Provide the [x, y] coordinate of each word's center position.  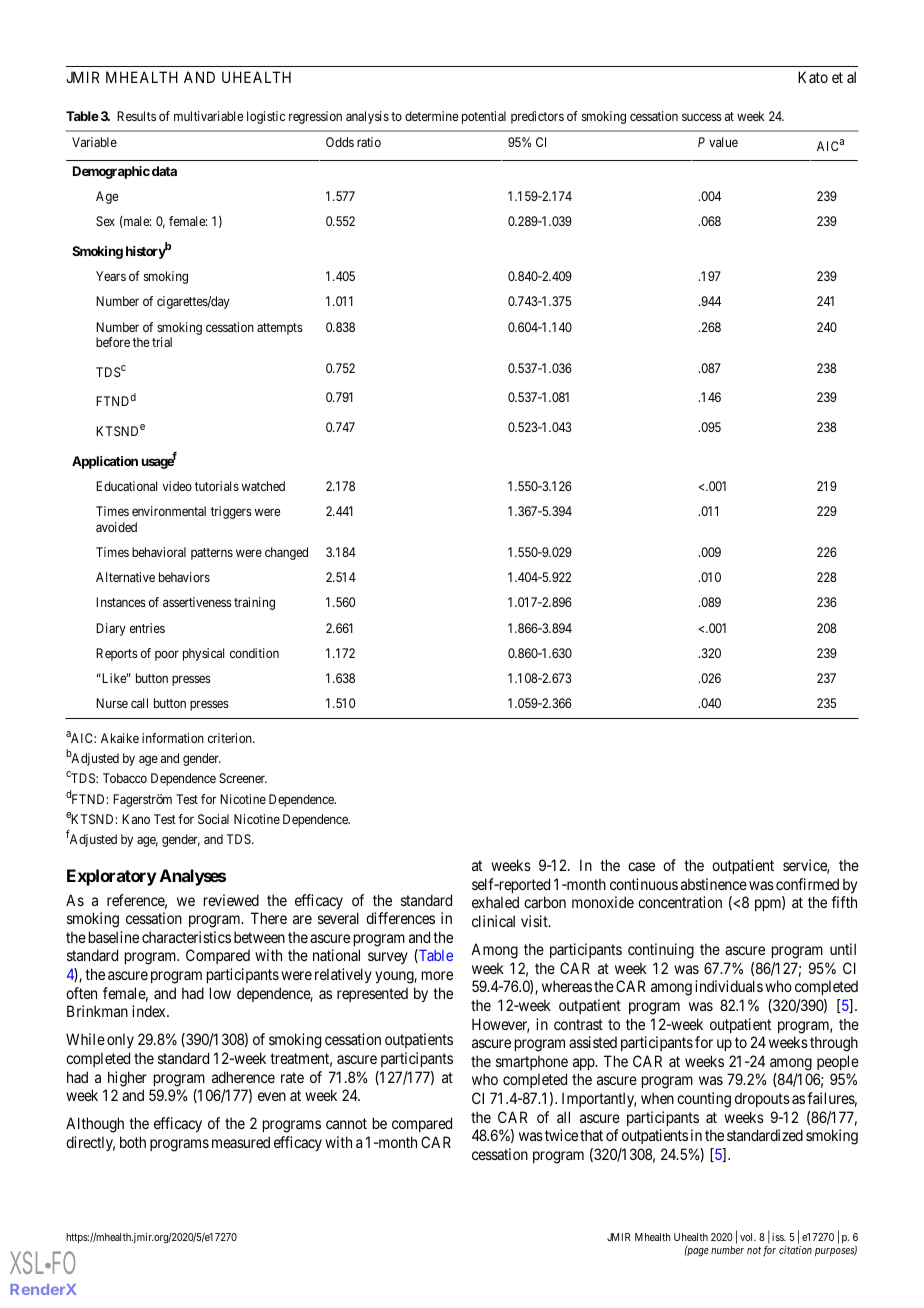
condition [254, 653]
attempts [280, 329]
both [133, 1142]
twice [561, 1135]
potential [484, 117]
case [641, 866]
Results [136, 116]
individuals [729, 986]
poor [167, 655]
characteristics [186, 937]
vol [748, 1237]
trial [162, 342]
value [723, 142]
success [702, 117]
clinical [493, 921]
